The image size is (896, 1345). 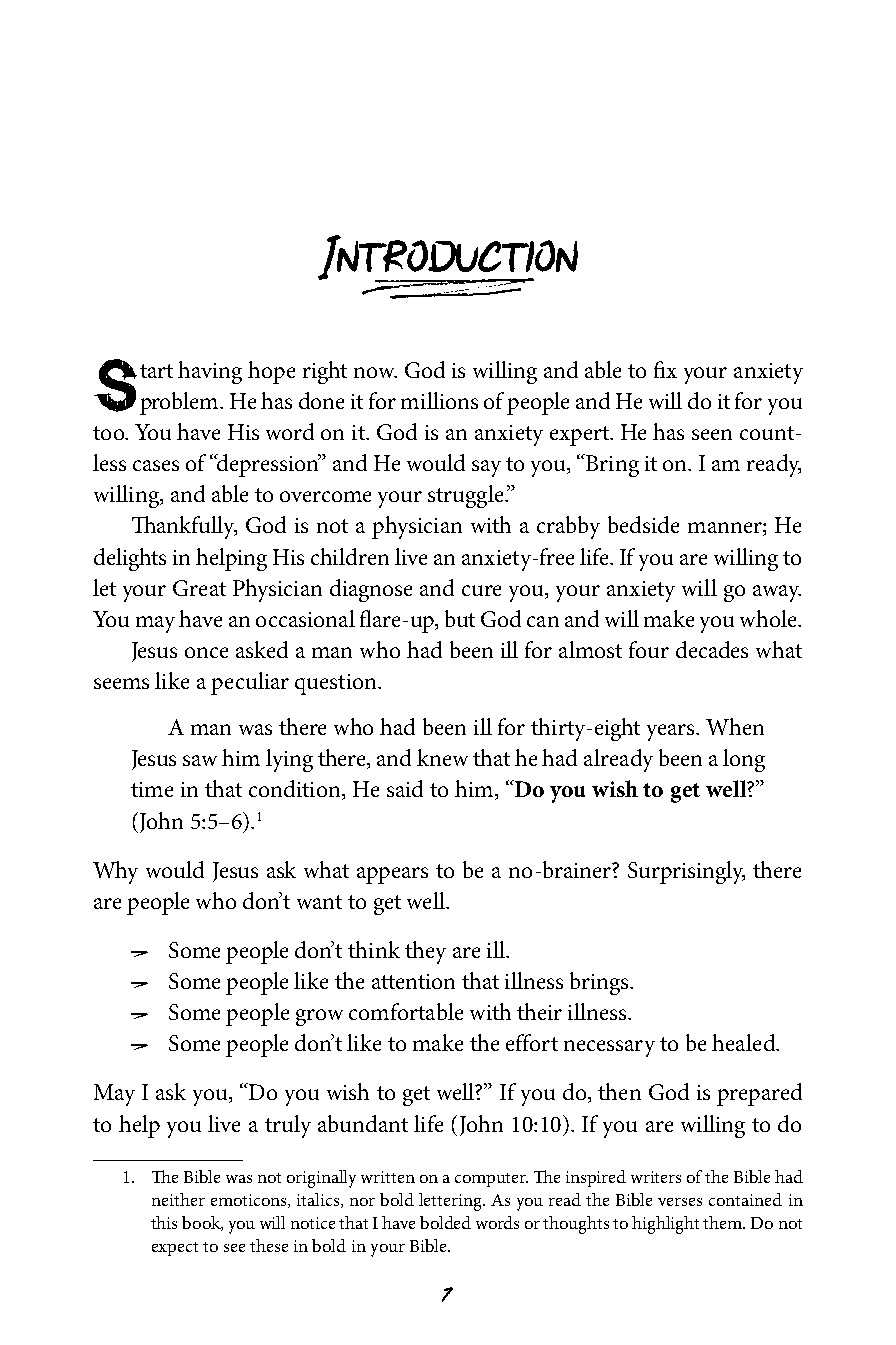 I want to click on but, so click(x=460, y=618).
